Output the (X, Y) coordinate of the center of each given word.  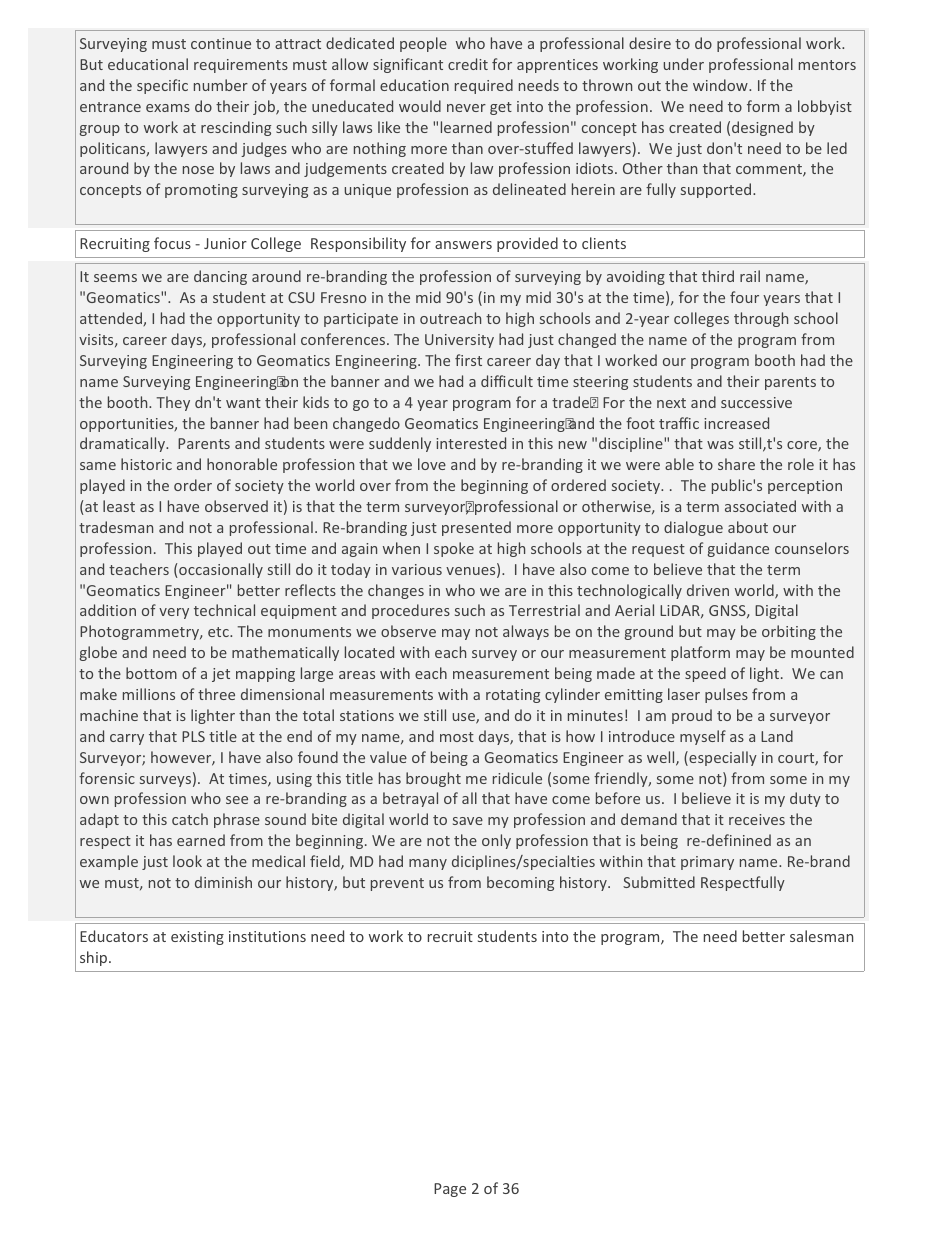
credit (468, 64)
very (174, 613)
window (721, 85)
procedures (411, 611)
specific (162, 86)
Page (450, 1190)
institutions (267, 936)
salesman (821, 936)
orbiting (789, 632)
